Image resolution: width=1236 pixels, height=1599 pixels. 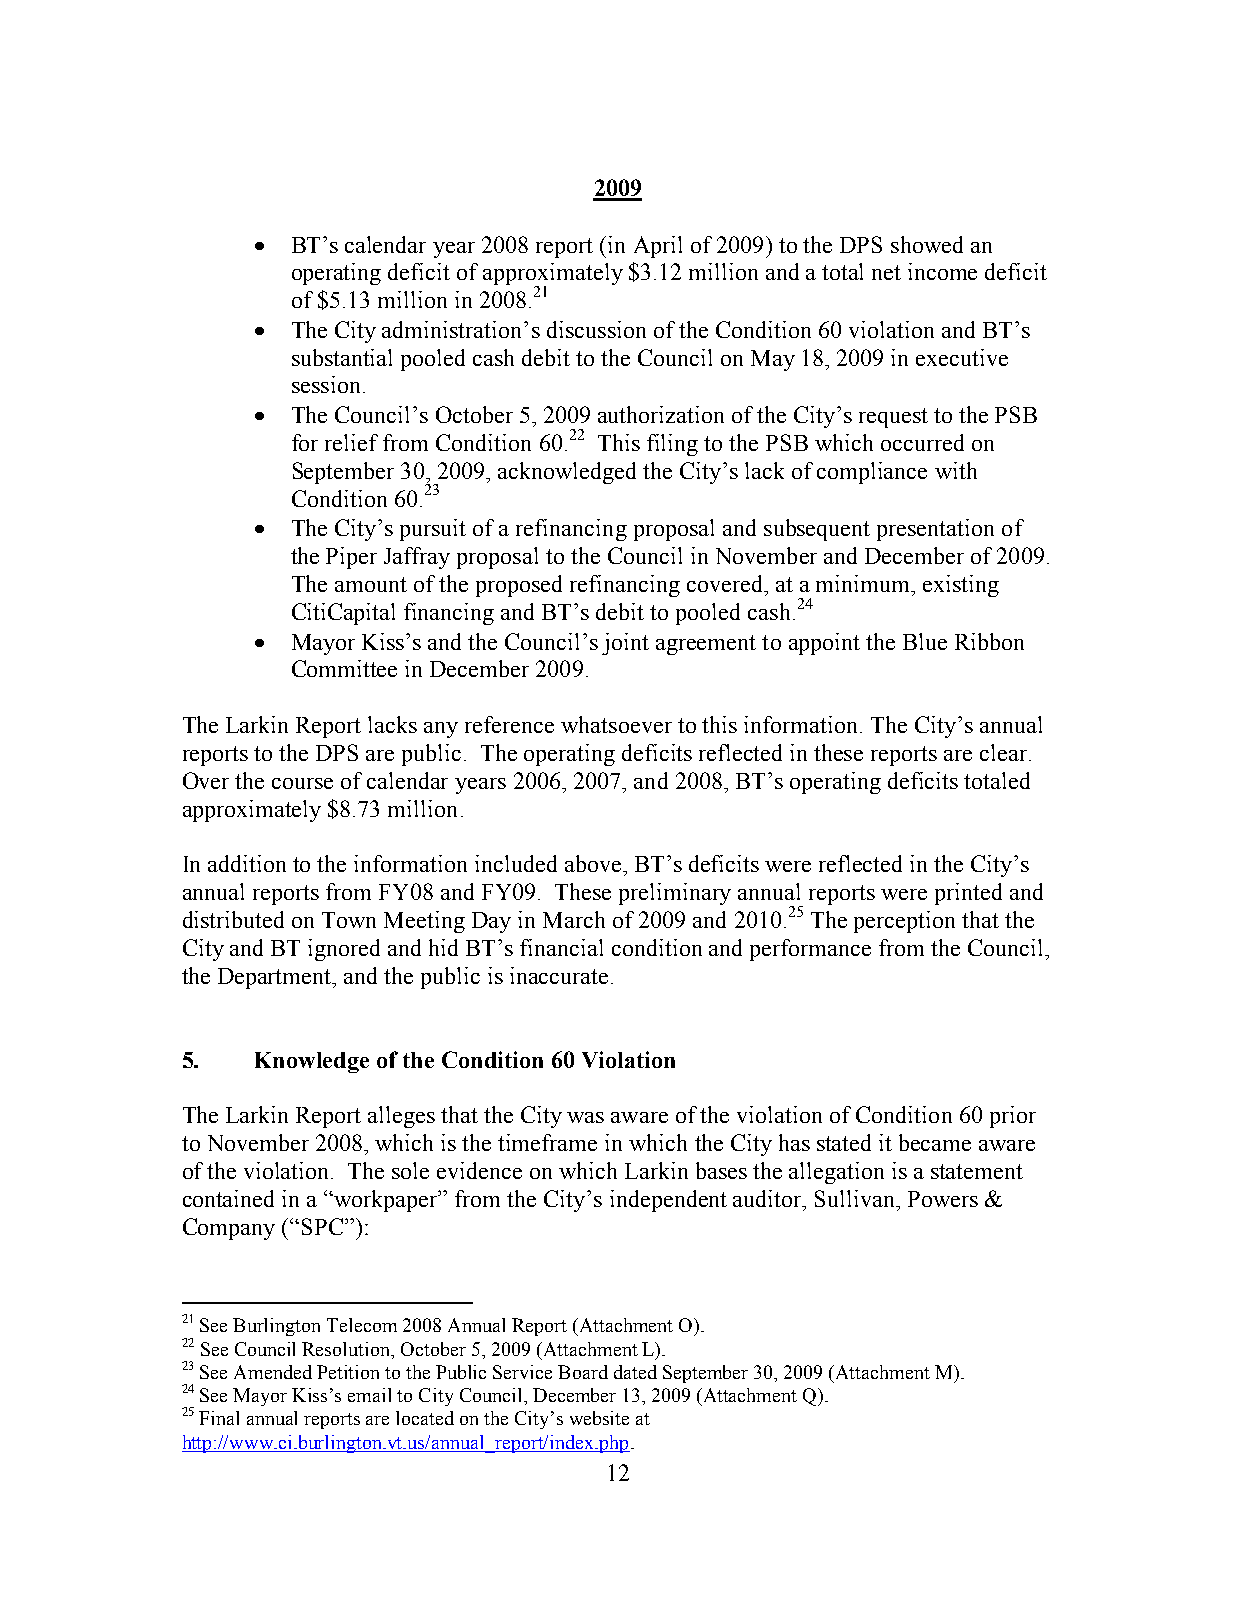 I want to click on alleges, so click(x=401, y=1117).
